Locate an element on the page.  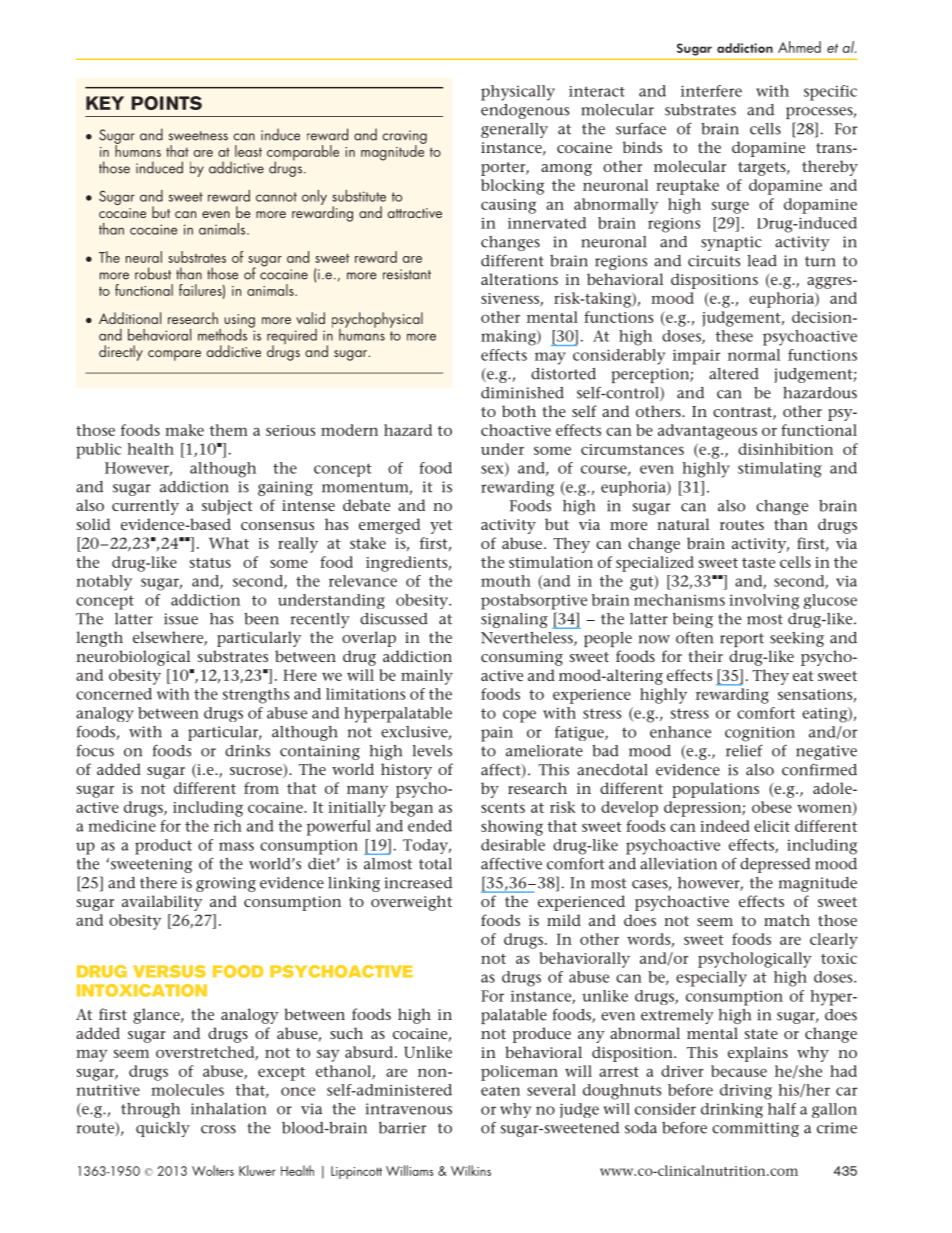
POINTS is located at coordinates (166, 103).
